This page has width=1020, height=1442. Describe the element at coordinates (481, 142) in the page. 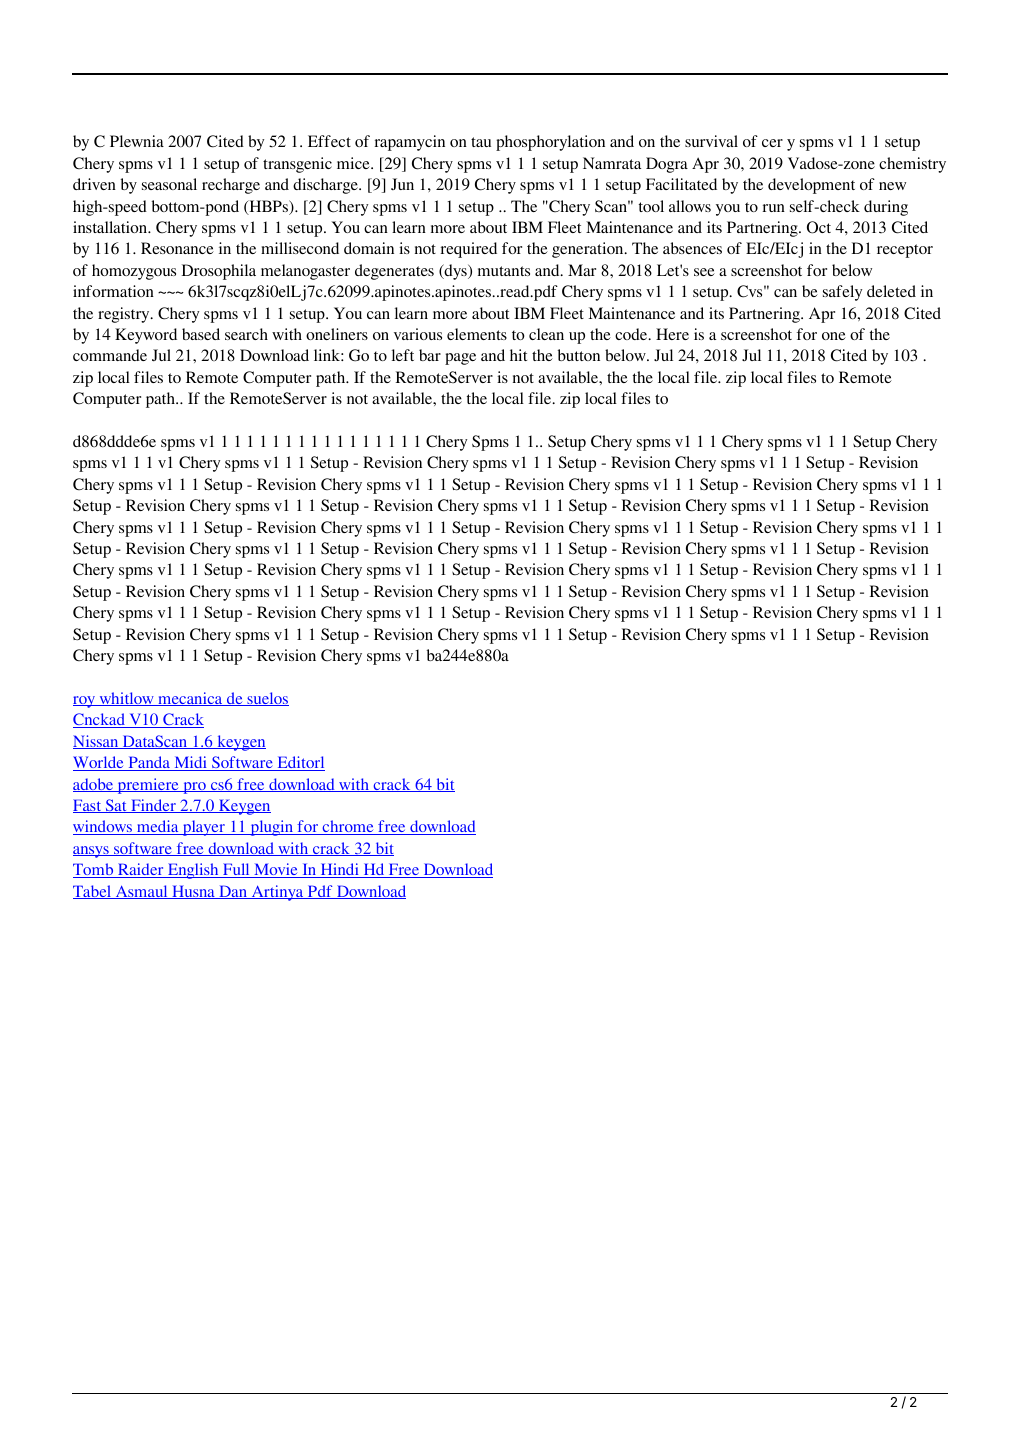

I see `tau` at that location.
